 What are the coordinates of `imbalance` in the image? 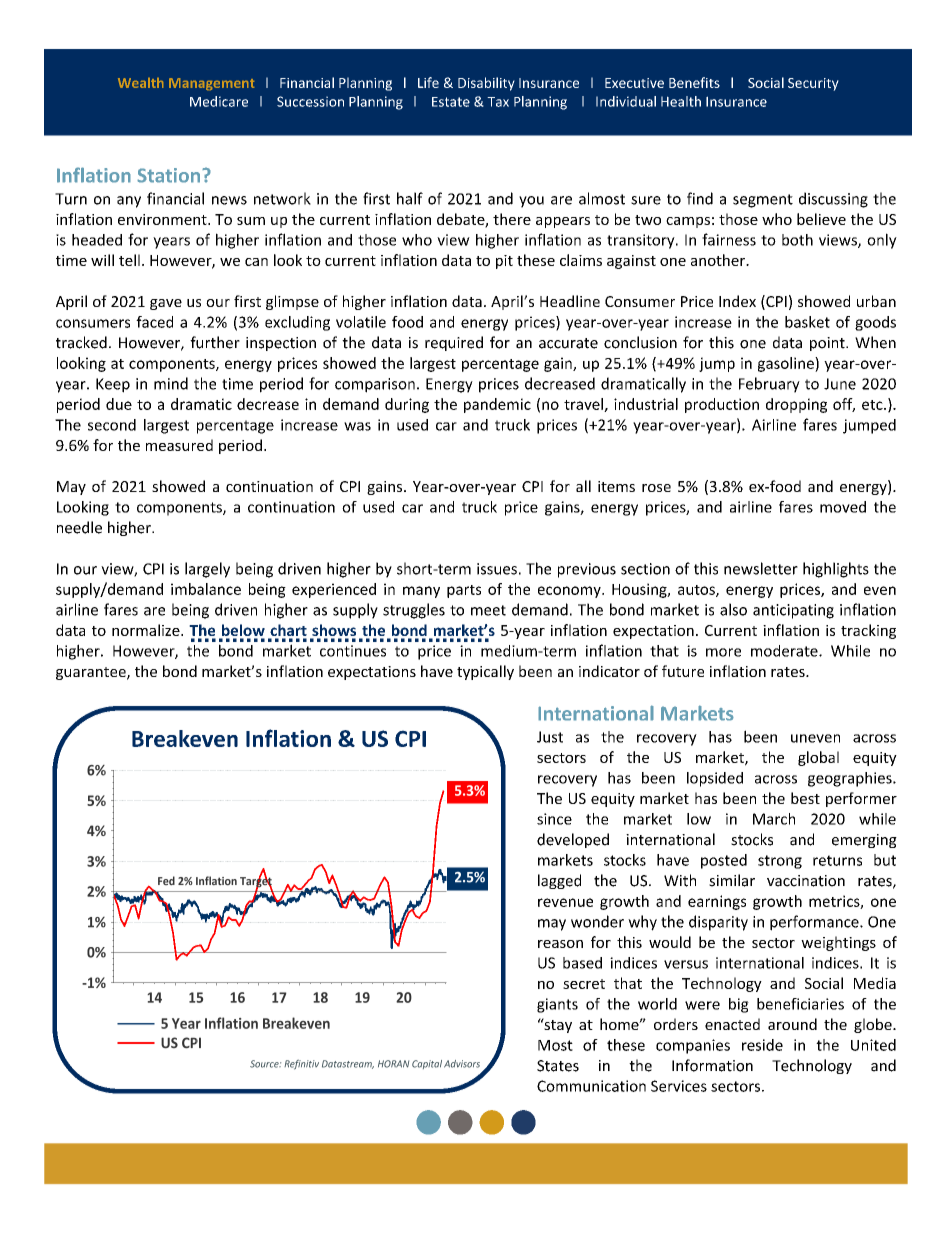 It's located at (206, 589).
